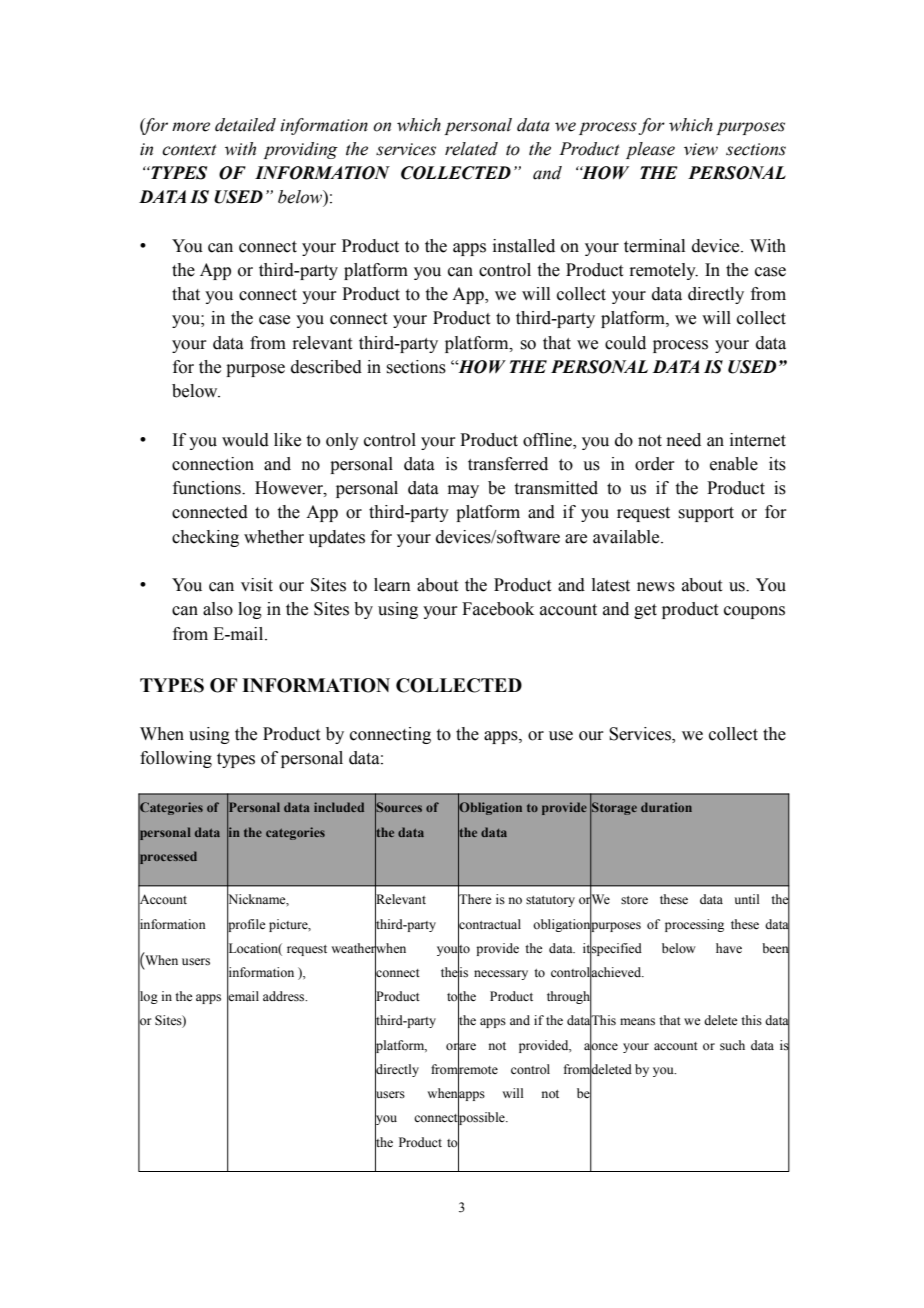 This image has height=1308, width=924. I want to click on following, so click(176, 759).
